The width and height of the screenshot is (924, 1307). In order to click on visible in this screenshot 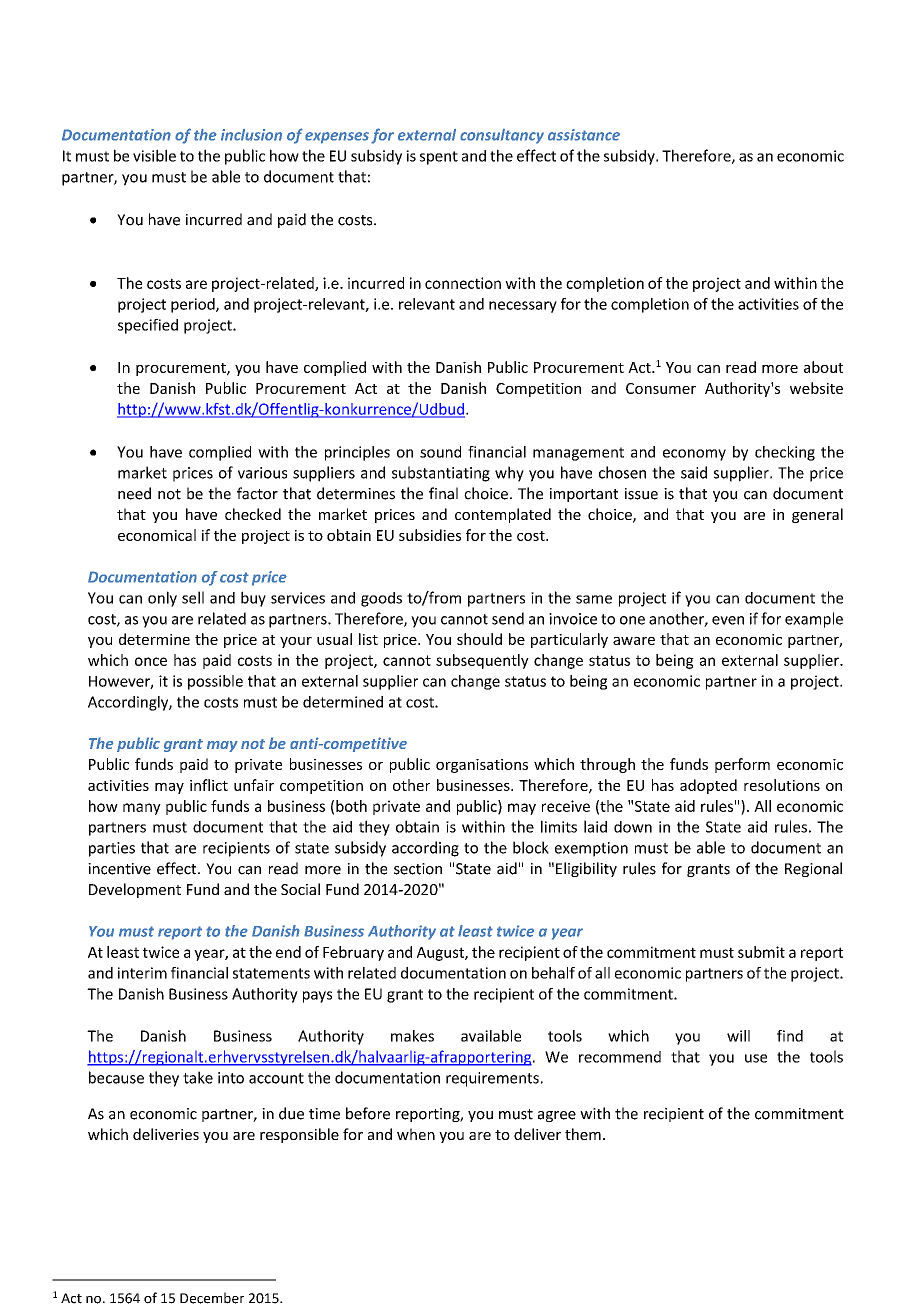, I will do `click(154, 155)`.
